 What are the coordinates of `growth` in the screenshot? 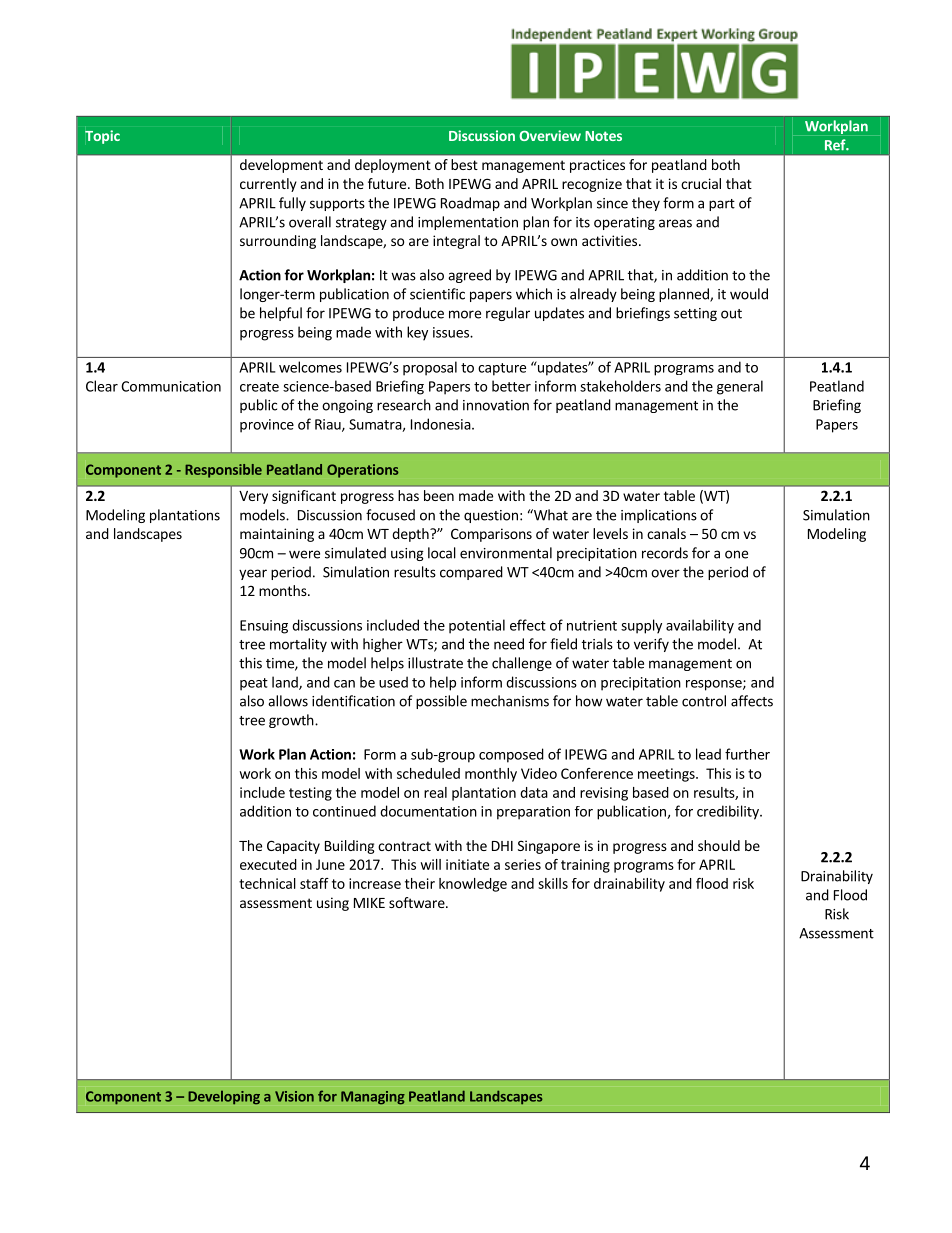 It's located at (292, 721).
